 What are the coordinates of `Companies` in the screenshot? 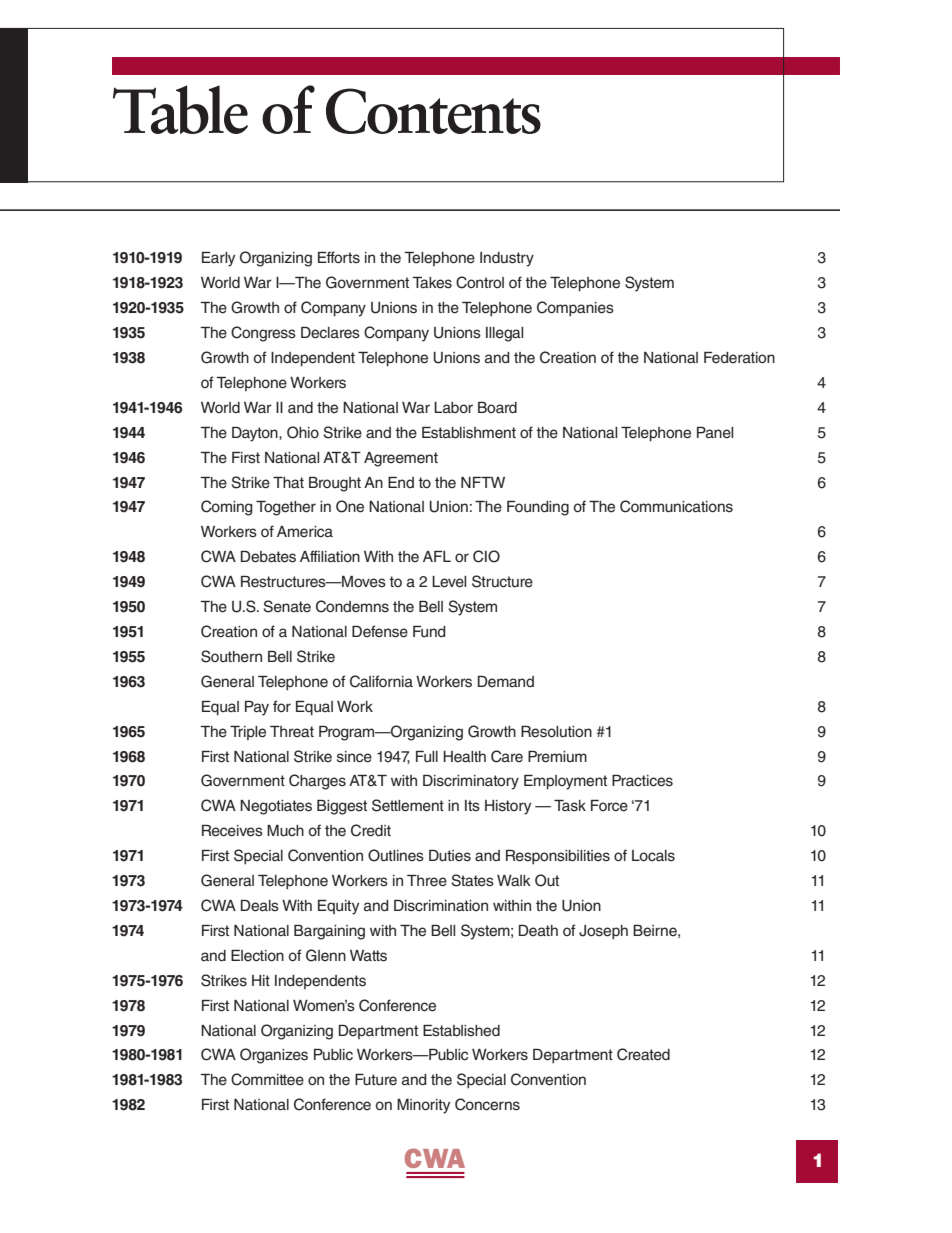 It's located at (575, 308).
